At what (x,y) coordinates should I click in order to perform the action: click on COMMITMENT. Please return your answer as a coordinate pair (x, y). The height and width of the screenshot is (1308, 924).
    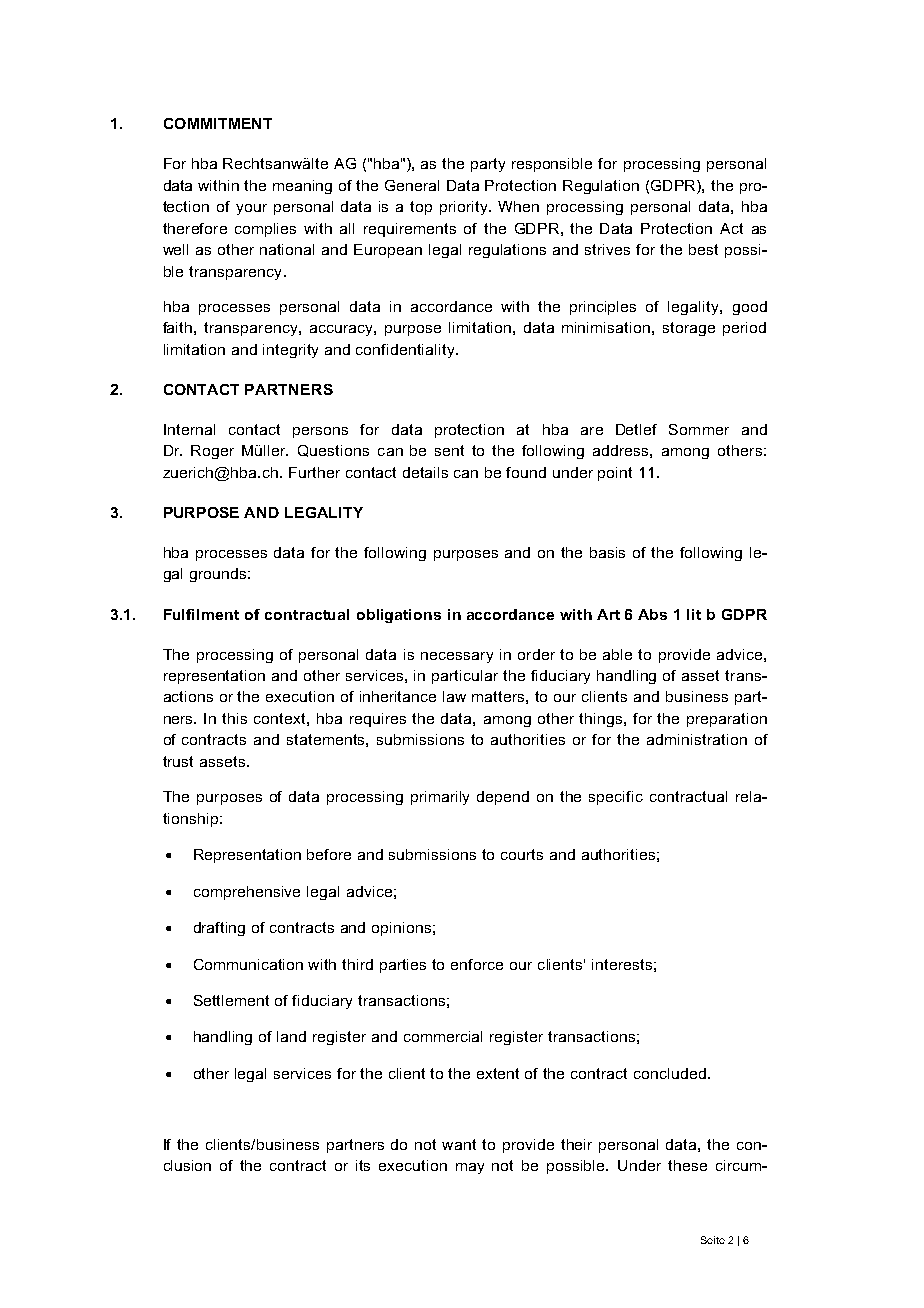
    Looking at the image, I should click on (218, 123).
